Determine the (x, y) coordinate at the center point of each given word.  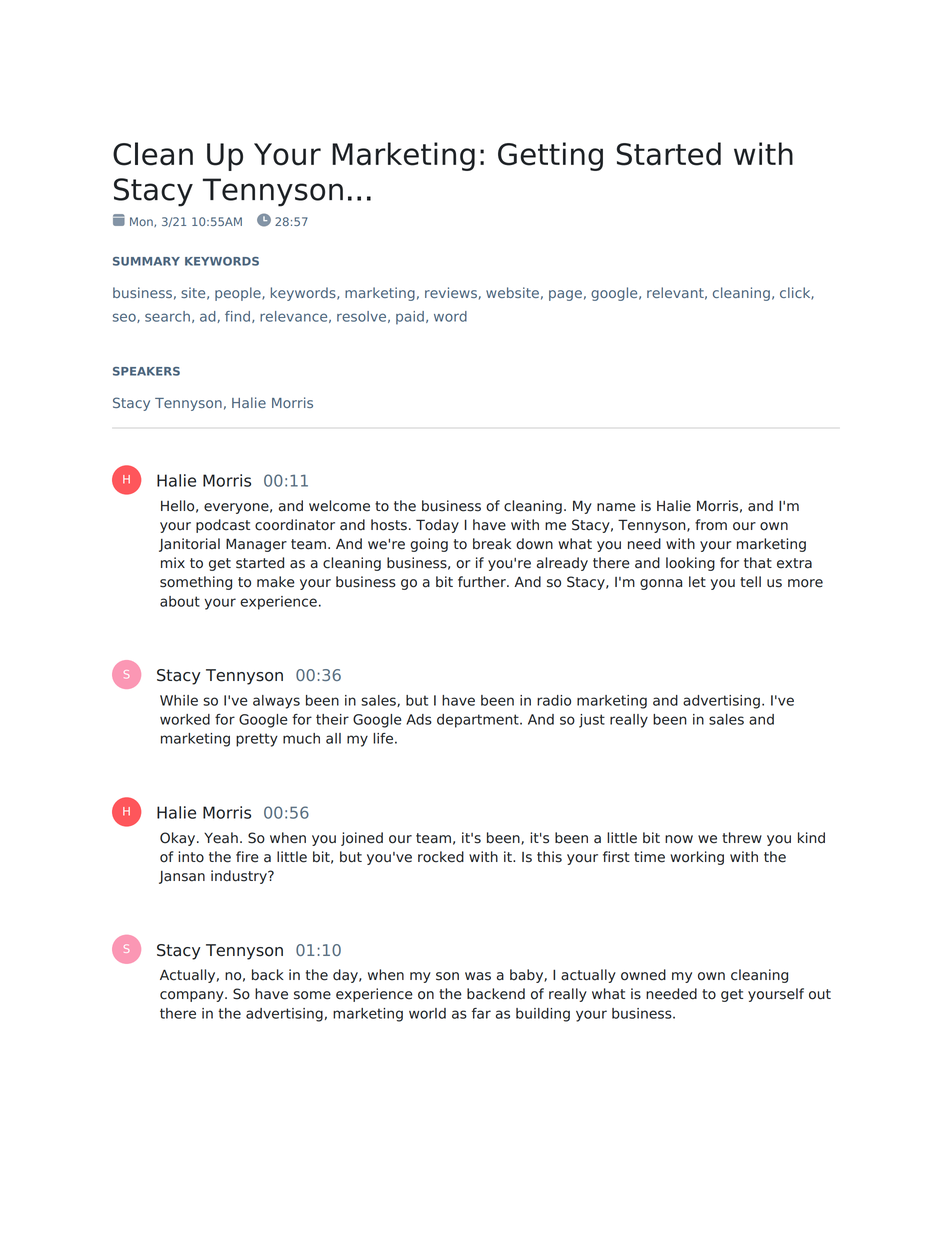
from (711, 525)
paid (410, 318)
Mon (142, 222)
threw (742, 838)
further (483, 582)
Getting (550, 156)
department (479, 721)
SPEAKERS (146, 371)
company (193, 996)
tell (750, 582)
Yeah (221, 838)
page (565, 295)
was (478, 976)
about (180, 601)
